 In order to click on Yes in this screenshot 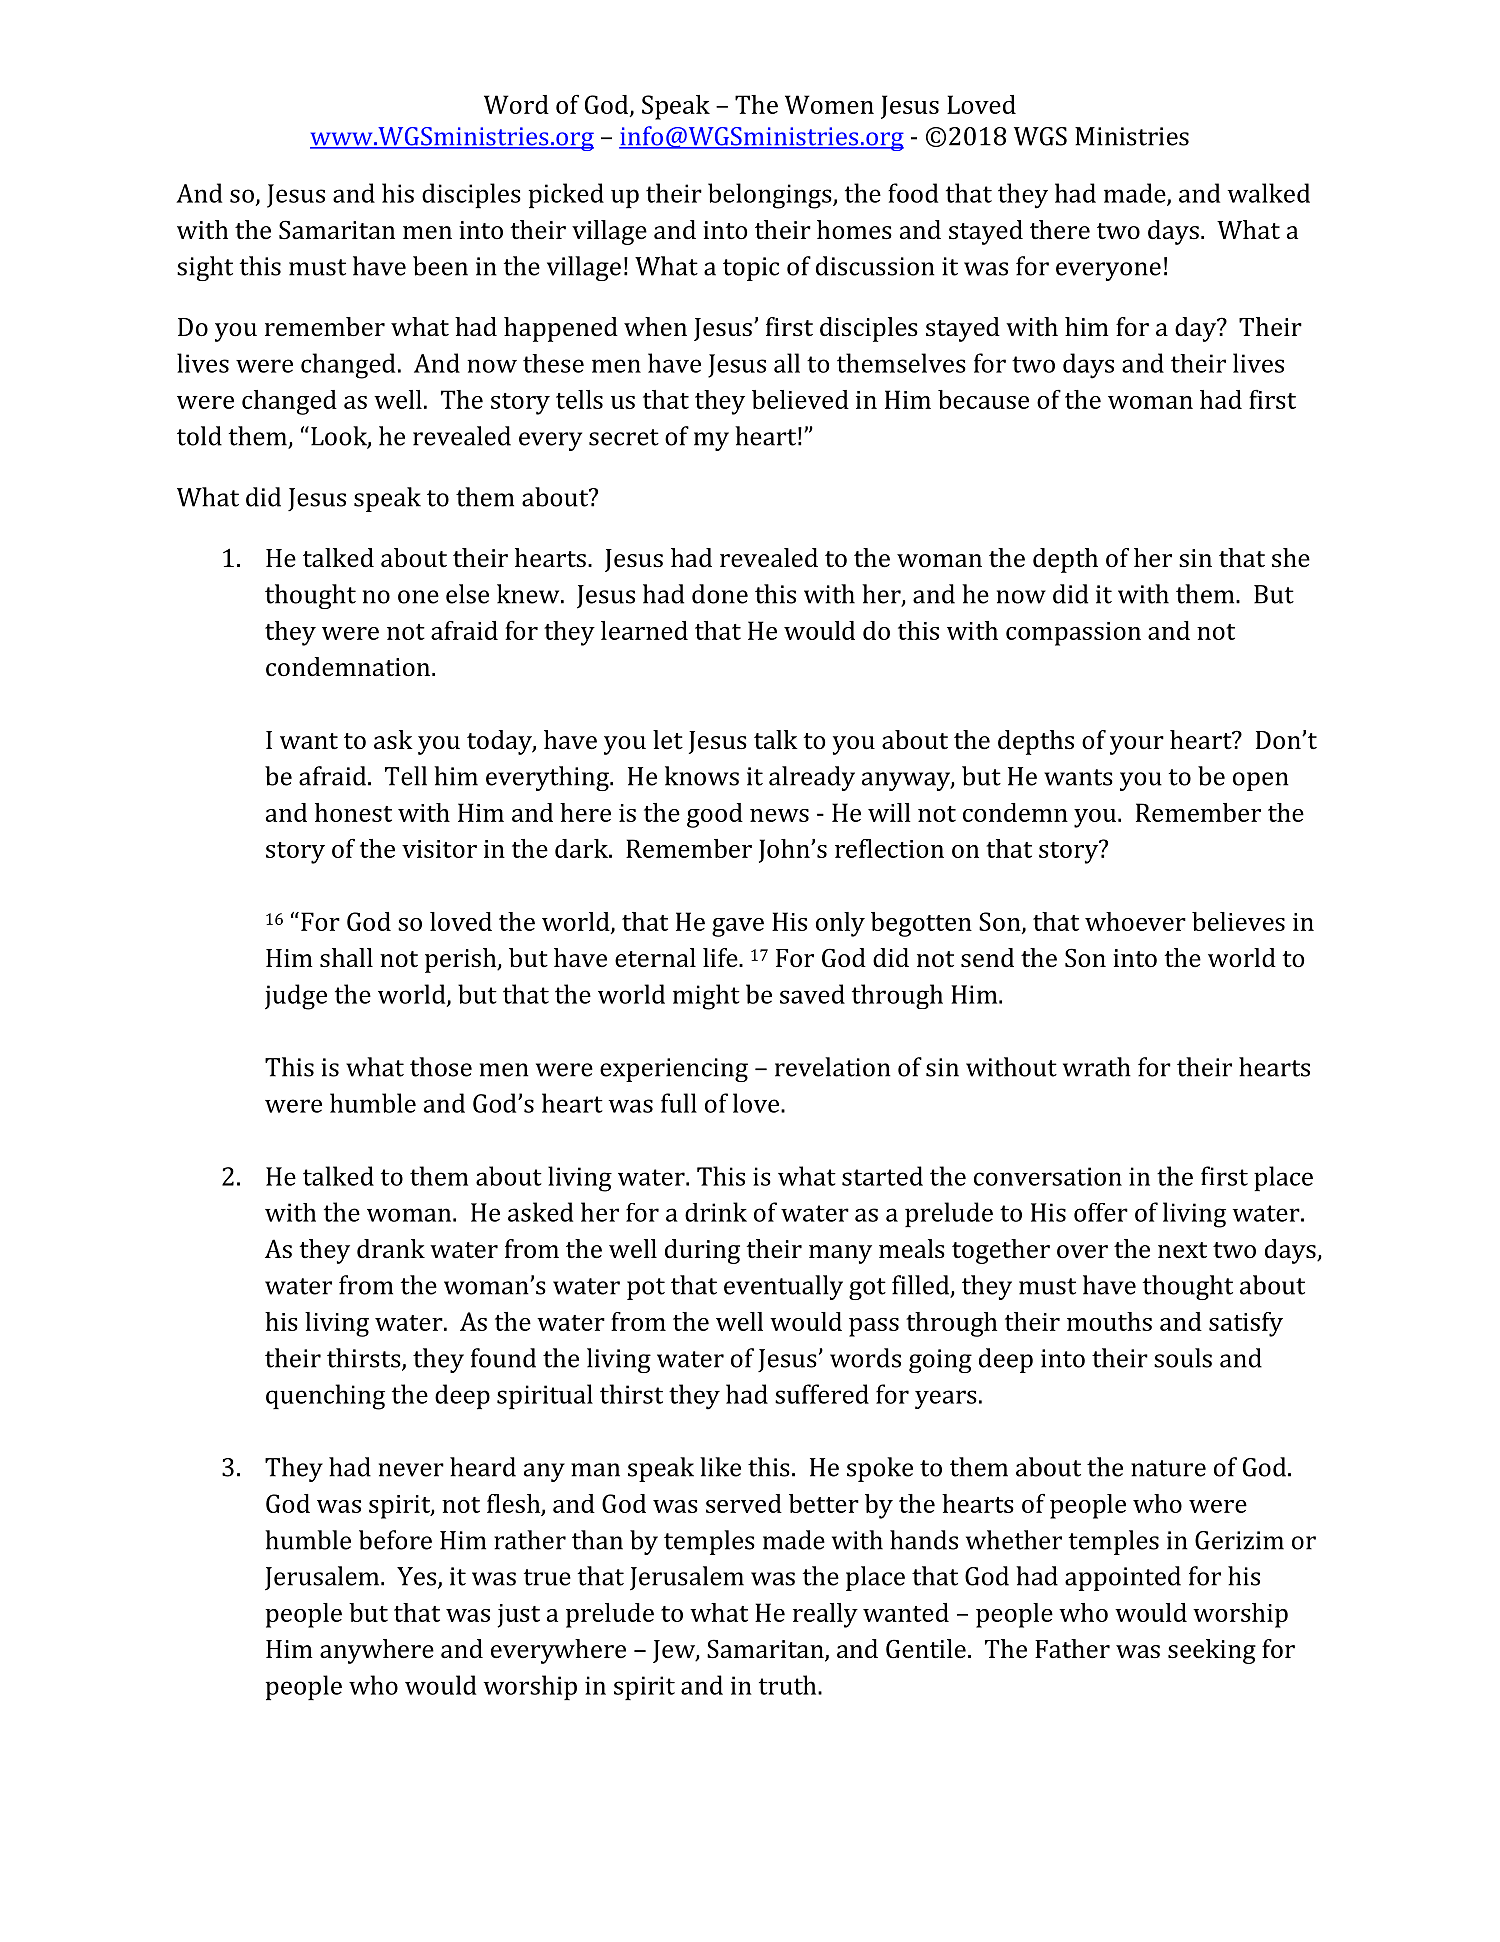, I will do `click(418, 1577)`.
